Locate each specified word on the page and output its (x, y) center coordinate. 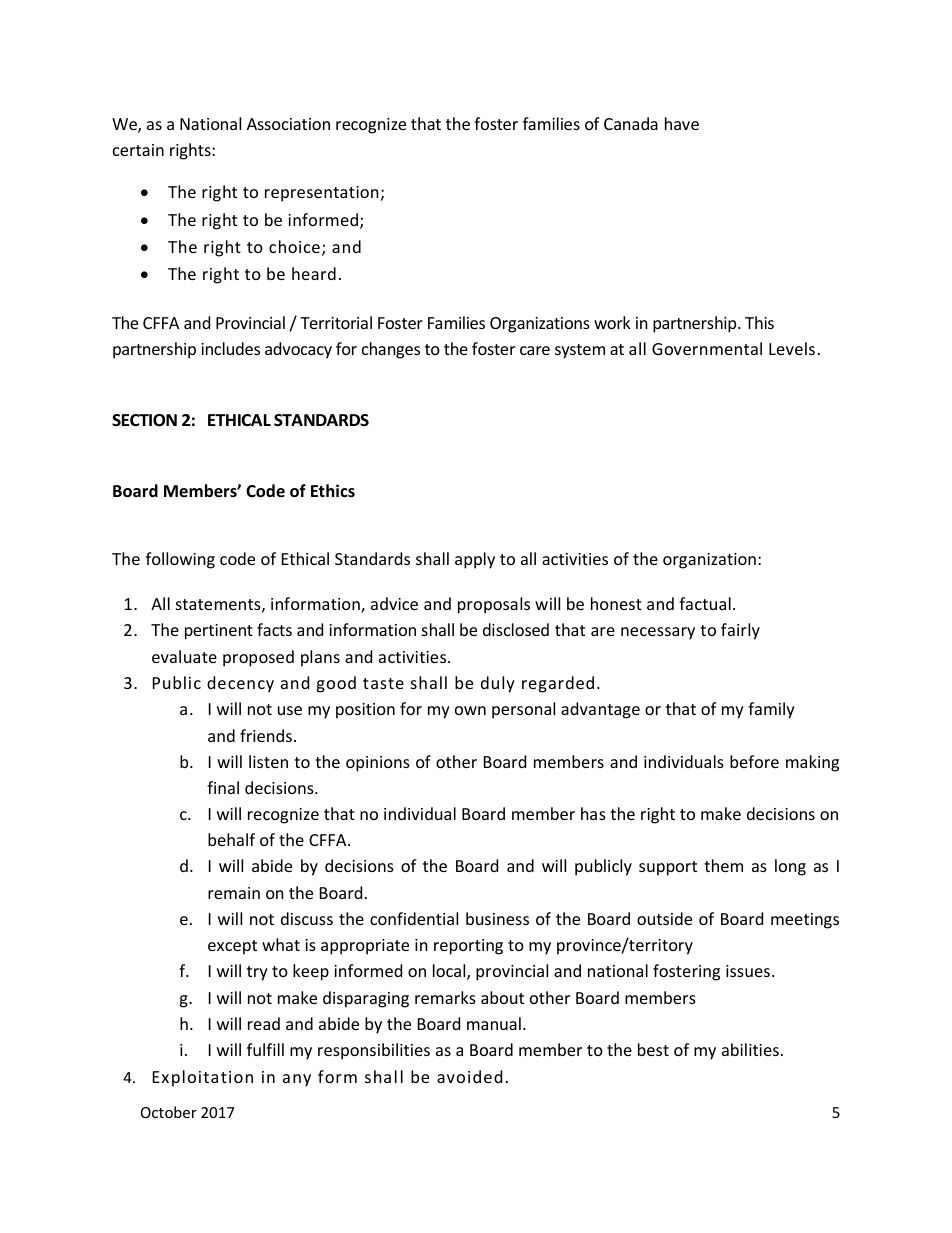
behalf (231, 839)
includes (230, 348)
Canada (631, 123)
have (682, 123)
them (723, 865)
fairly (740, 631)
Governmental (707, 348)
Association (288, 124)
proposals (494, 605)
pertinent (219, 632)
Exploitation (203, 1078)
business (497, 918)
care (535, 350)
